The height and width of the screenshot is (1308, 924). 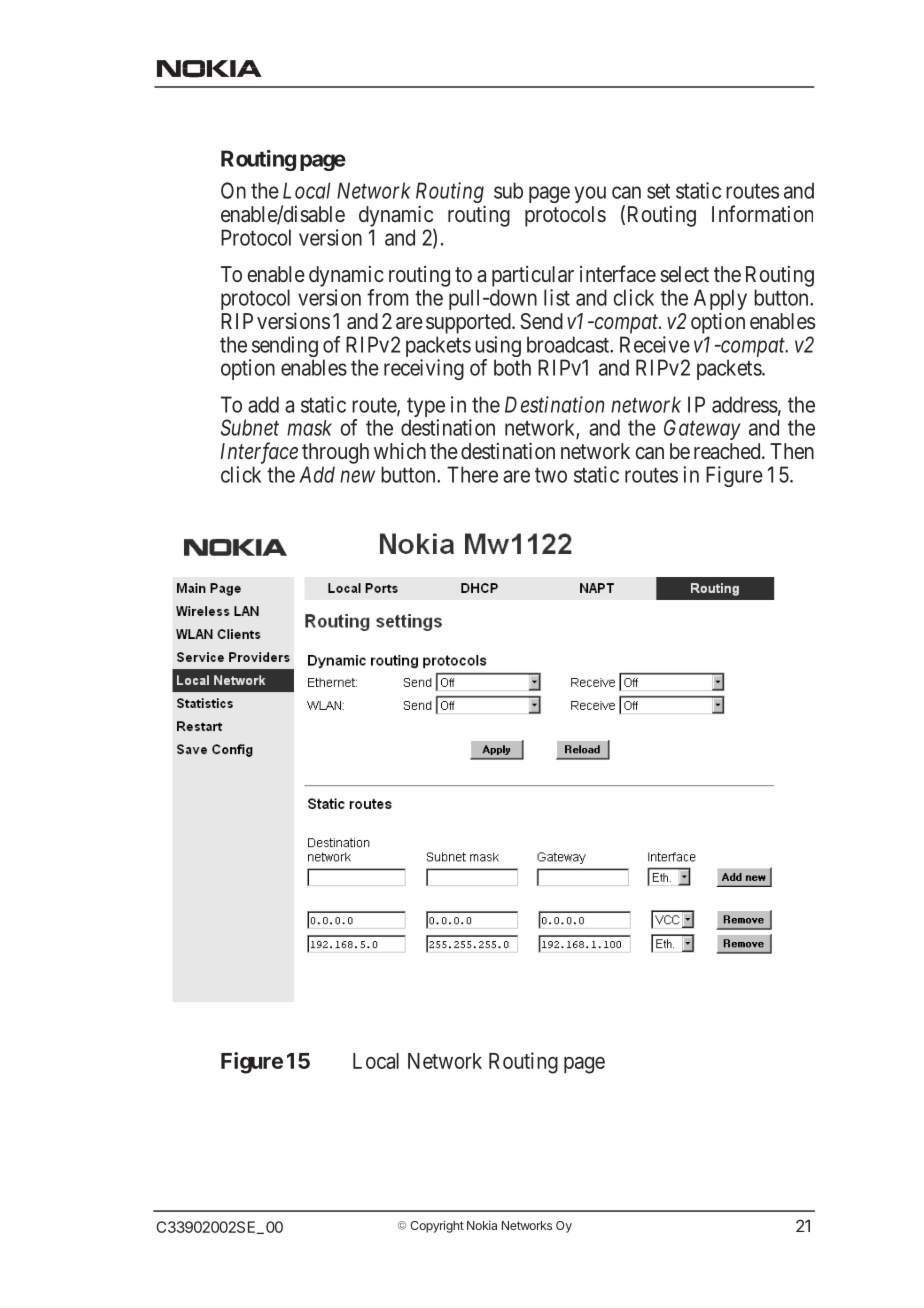 What do you see at coordinates (728, 451) in the screenshot?
I see `reached` at bounding box center [728, 451].
